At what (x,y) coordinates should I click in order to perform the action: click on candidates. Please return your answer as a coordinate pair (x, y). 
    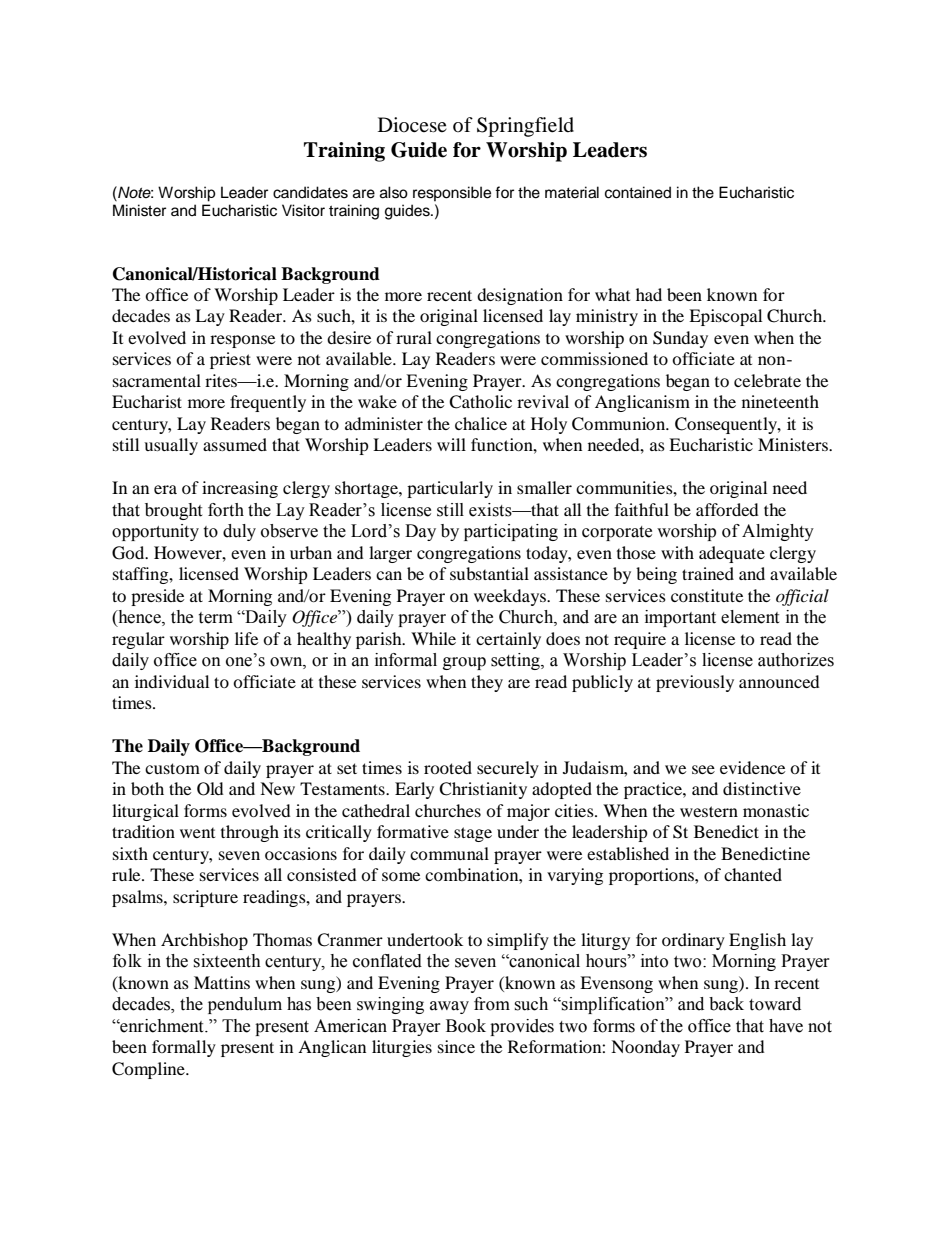
    Looking at the image, I should click on (310, 192).
